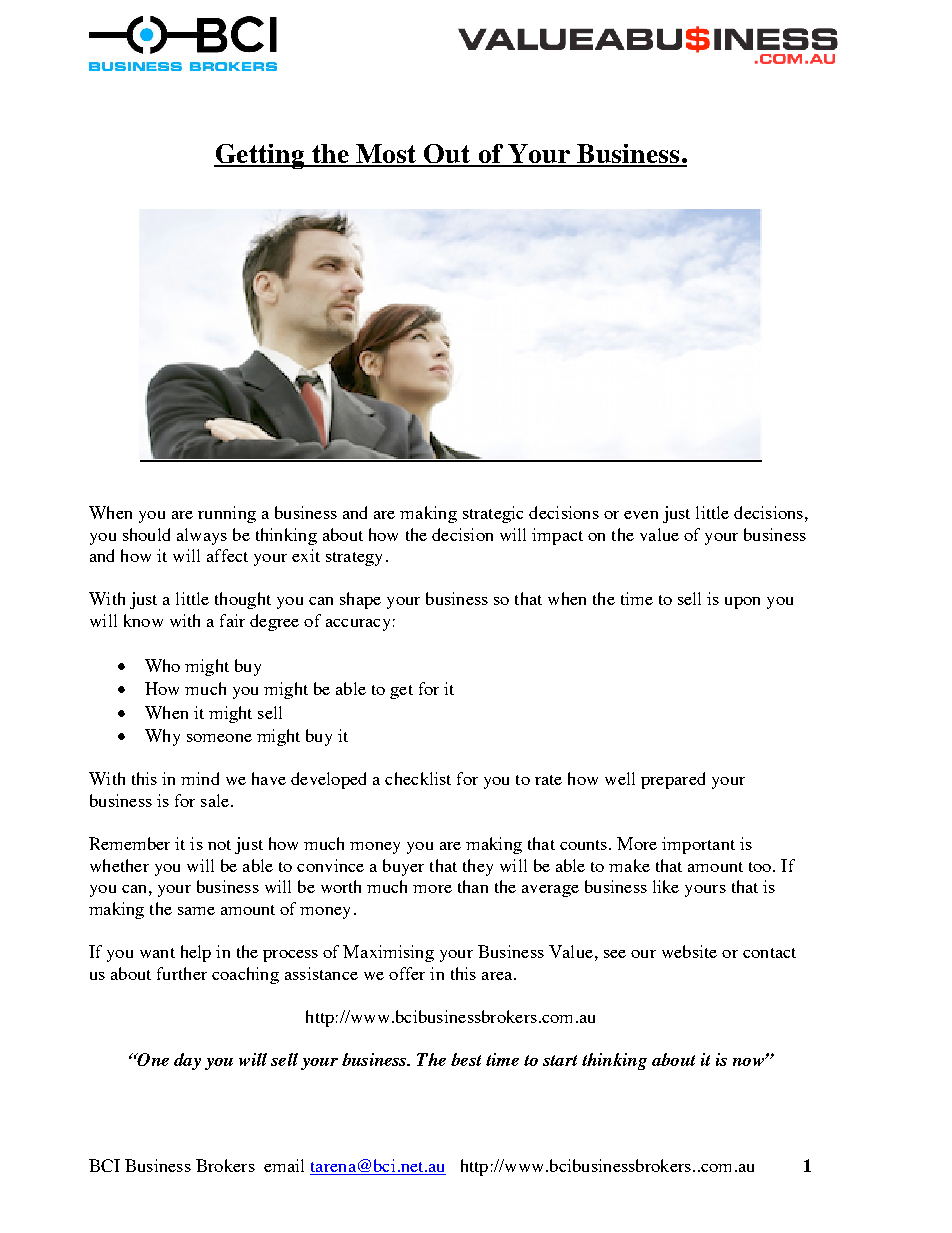 The width and height of the screenshot is (952, 1233). I want to click on running, so click(227, 514).
